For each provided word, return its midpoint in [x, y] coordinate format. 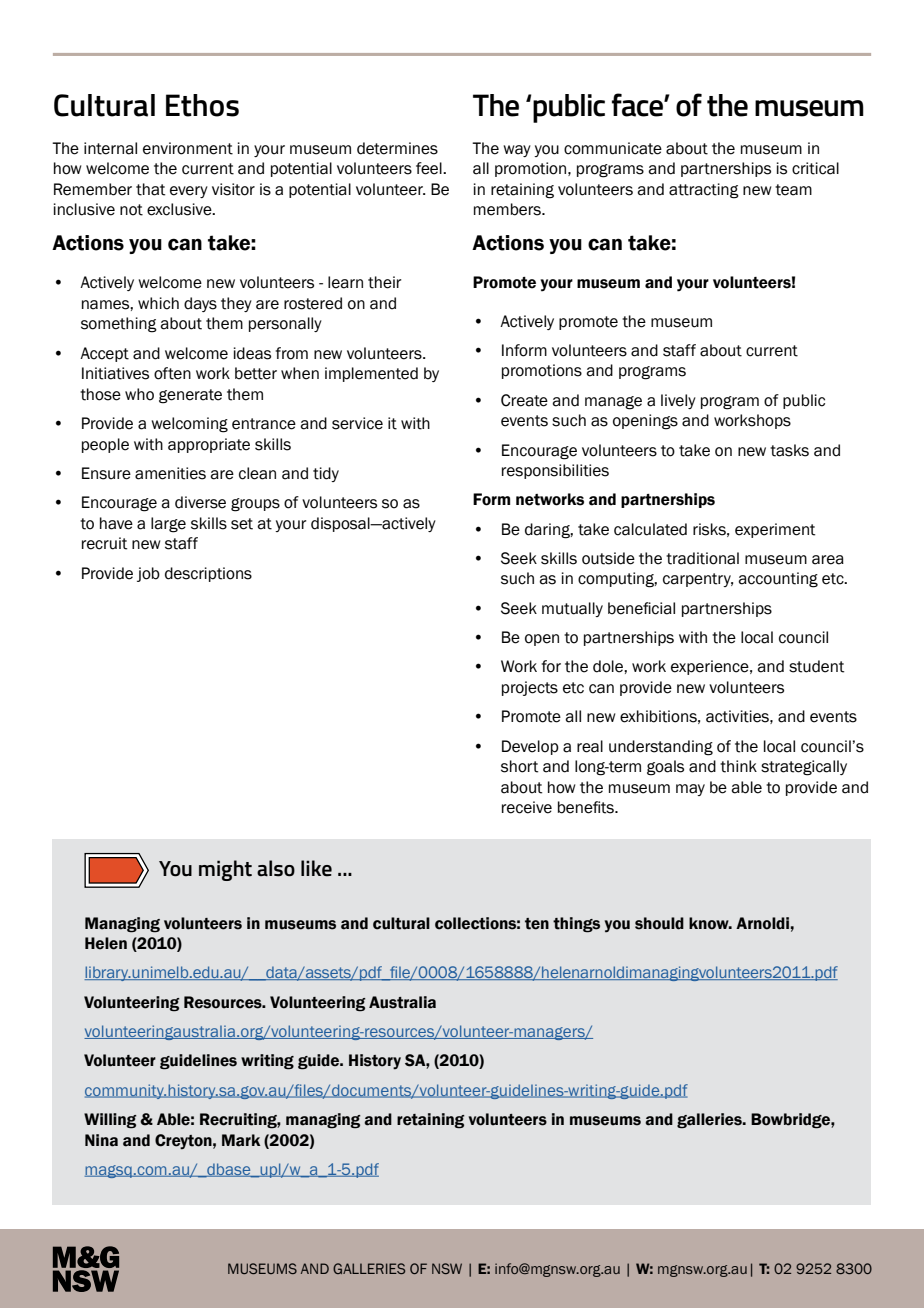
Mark [241, 1140]
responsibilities [555, 471]
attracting [704, 191]
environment [188, 148]
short [519, 766]
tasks [789, 450]
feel [430, 168]
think [738, 766]
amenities [170, 473]
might [225, 870]
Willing [110, 1121]
